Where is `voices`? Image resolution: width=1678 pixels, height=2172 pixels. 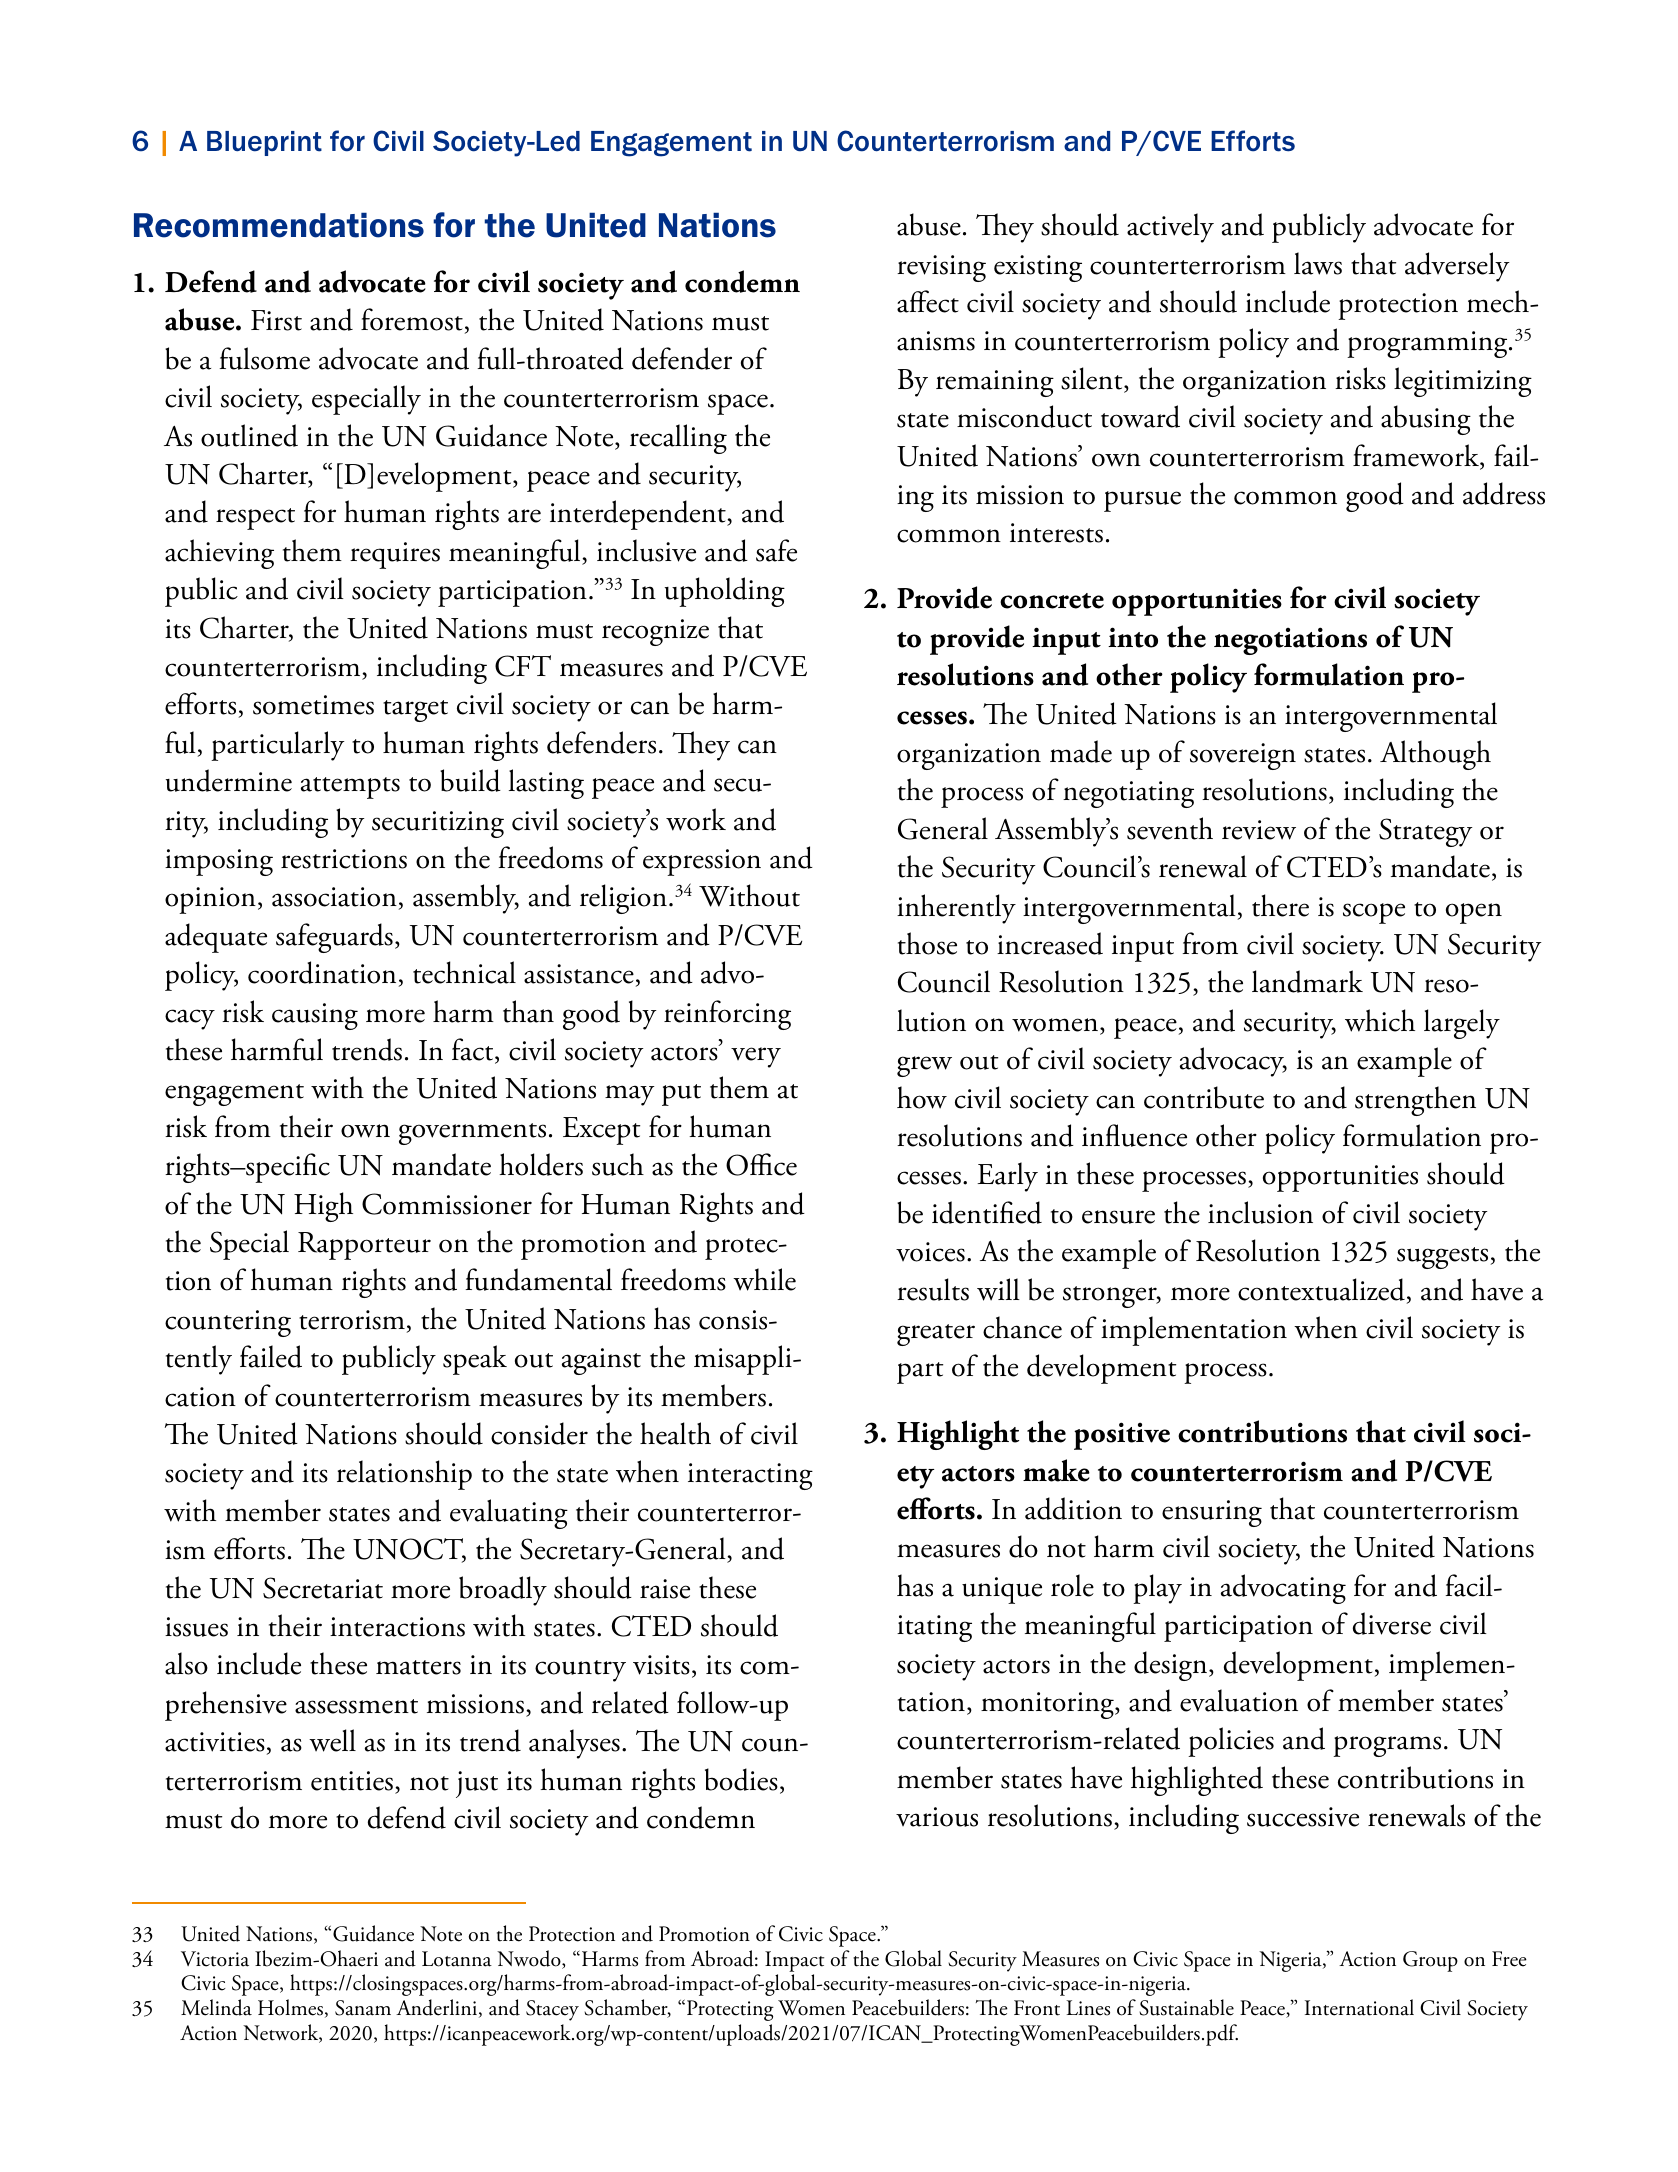
voices is located at coordinates (930, 1252).
